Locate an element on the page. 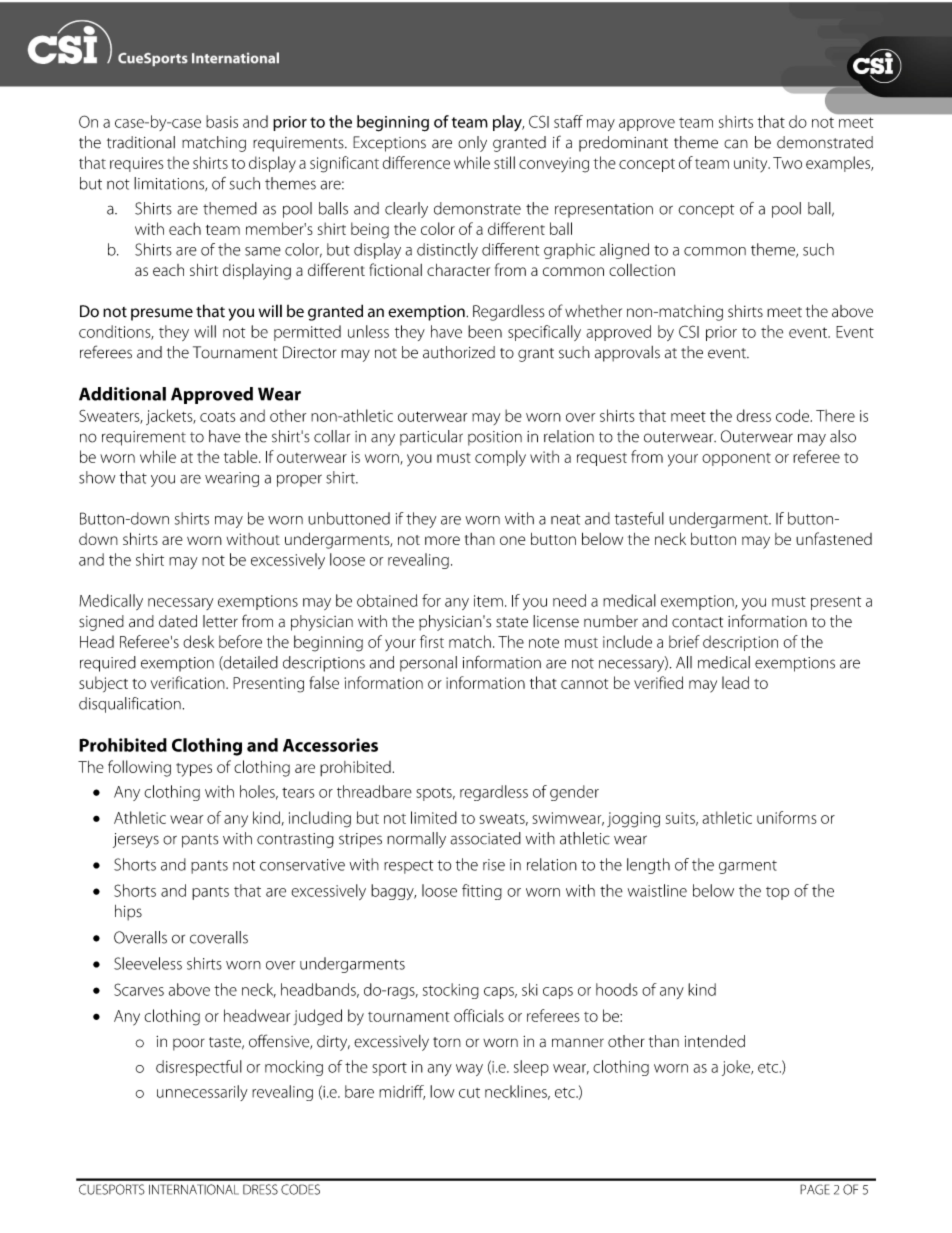  only is located at coordinates (472, 144).
